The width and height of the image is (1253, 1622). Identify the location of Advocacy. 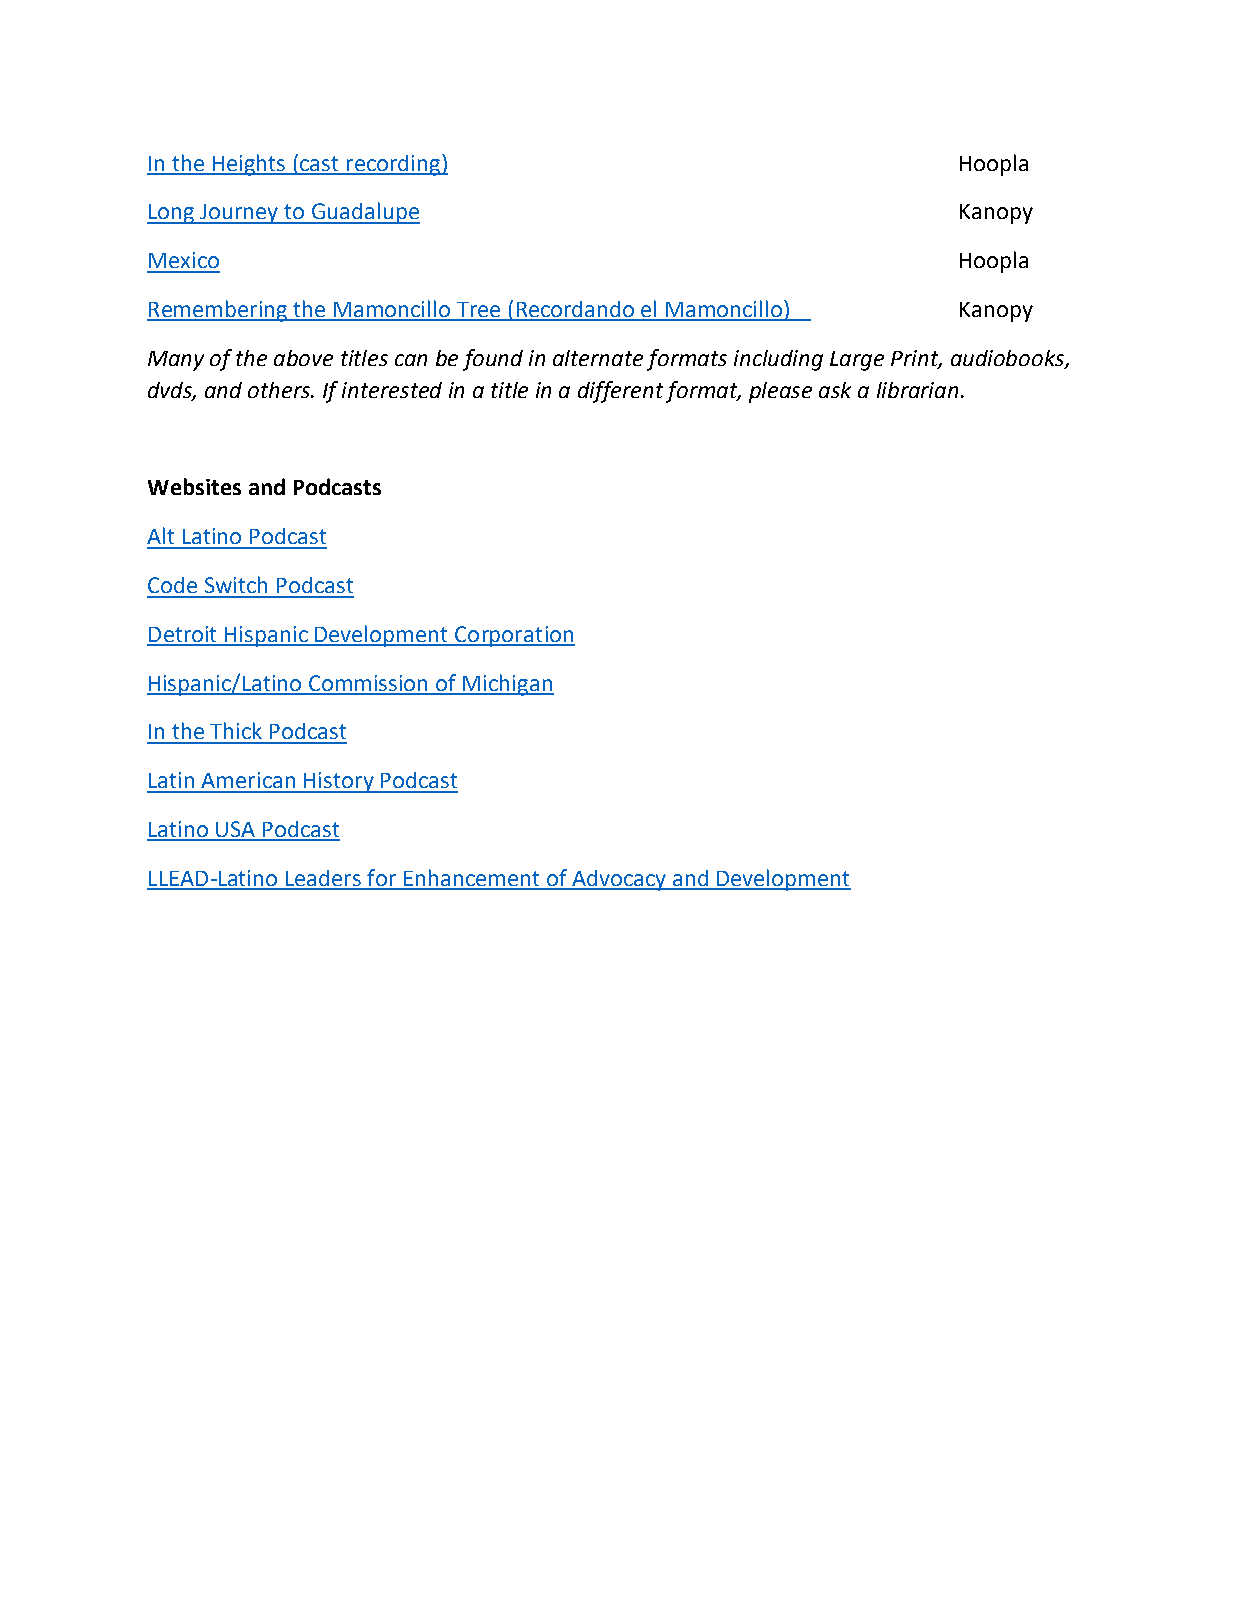
(619, 880).
